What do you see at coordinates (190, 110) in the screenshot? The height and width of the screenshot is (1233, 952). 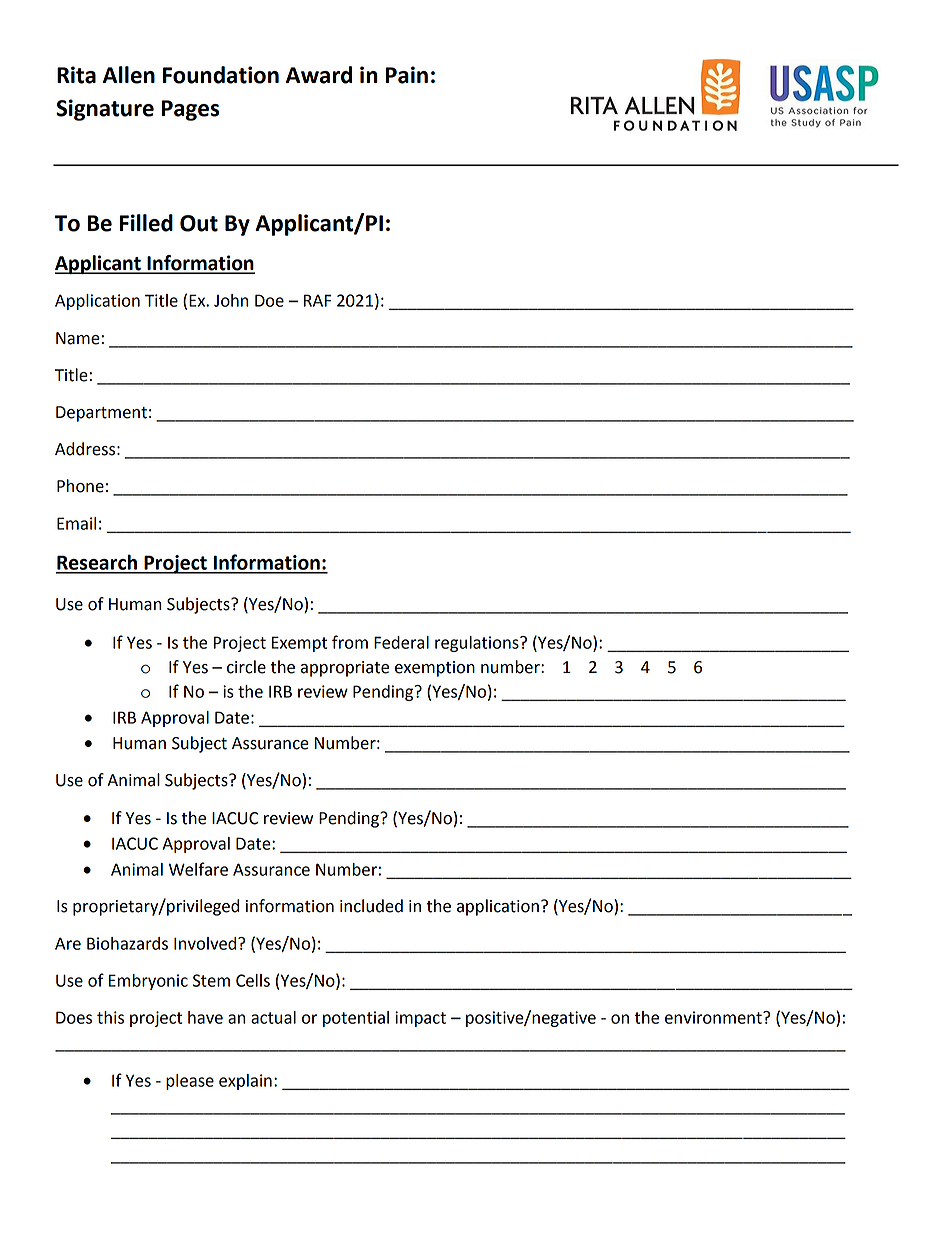 I see `Pages` at bounding box center [190, 110].
